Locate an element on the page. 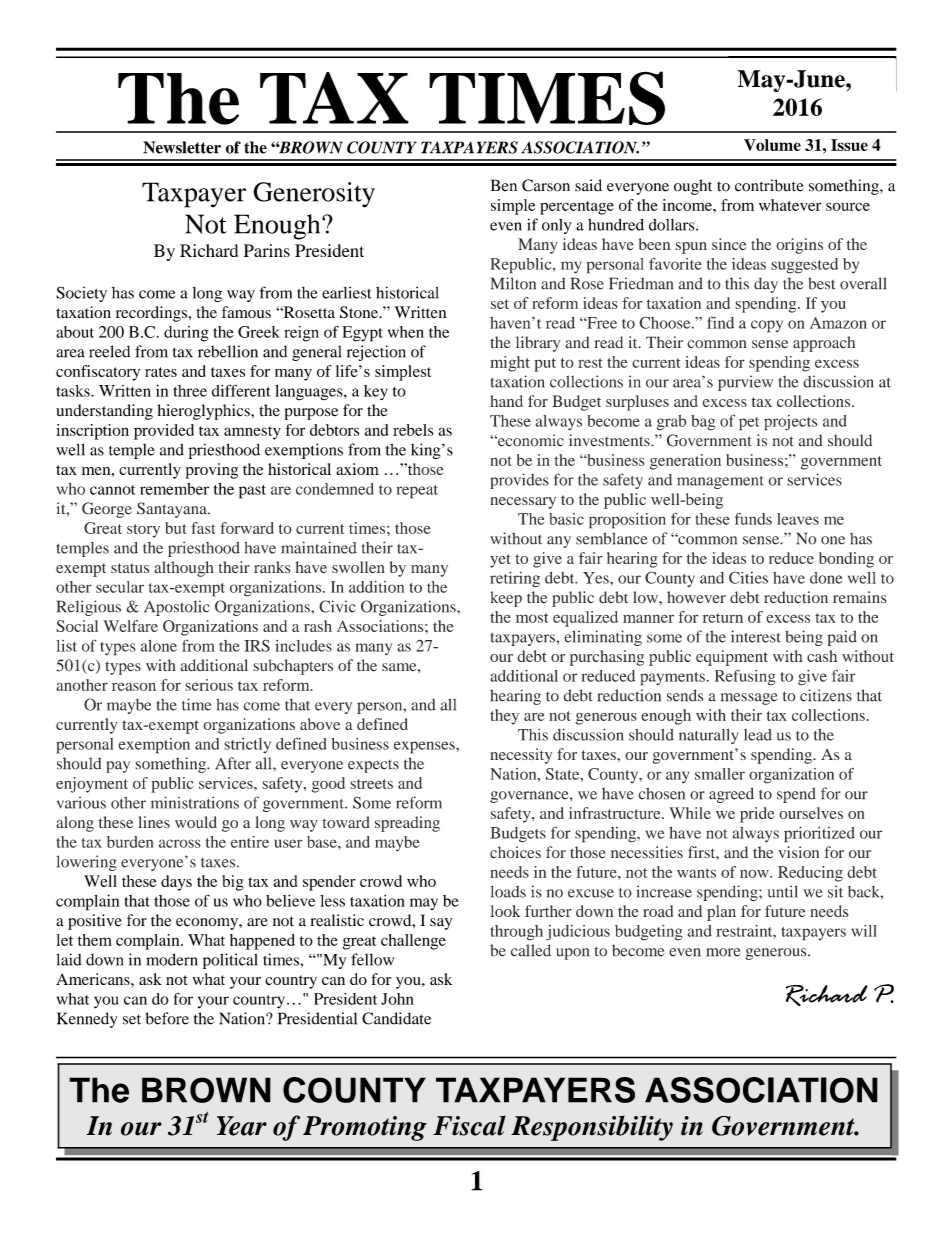  Responsibility is located at coordinates (592, 1128).
